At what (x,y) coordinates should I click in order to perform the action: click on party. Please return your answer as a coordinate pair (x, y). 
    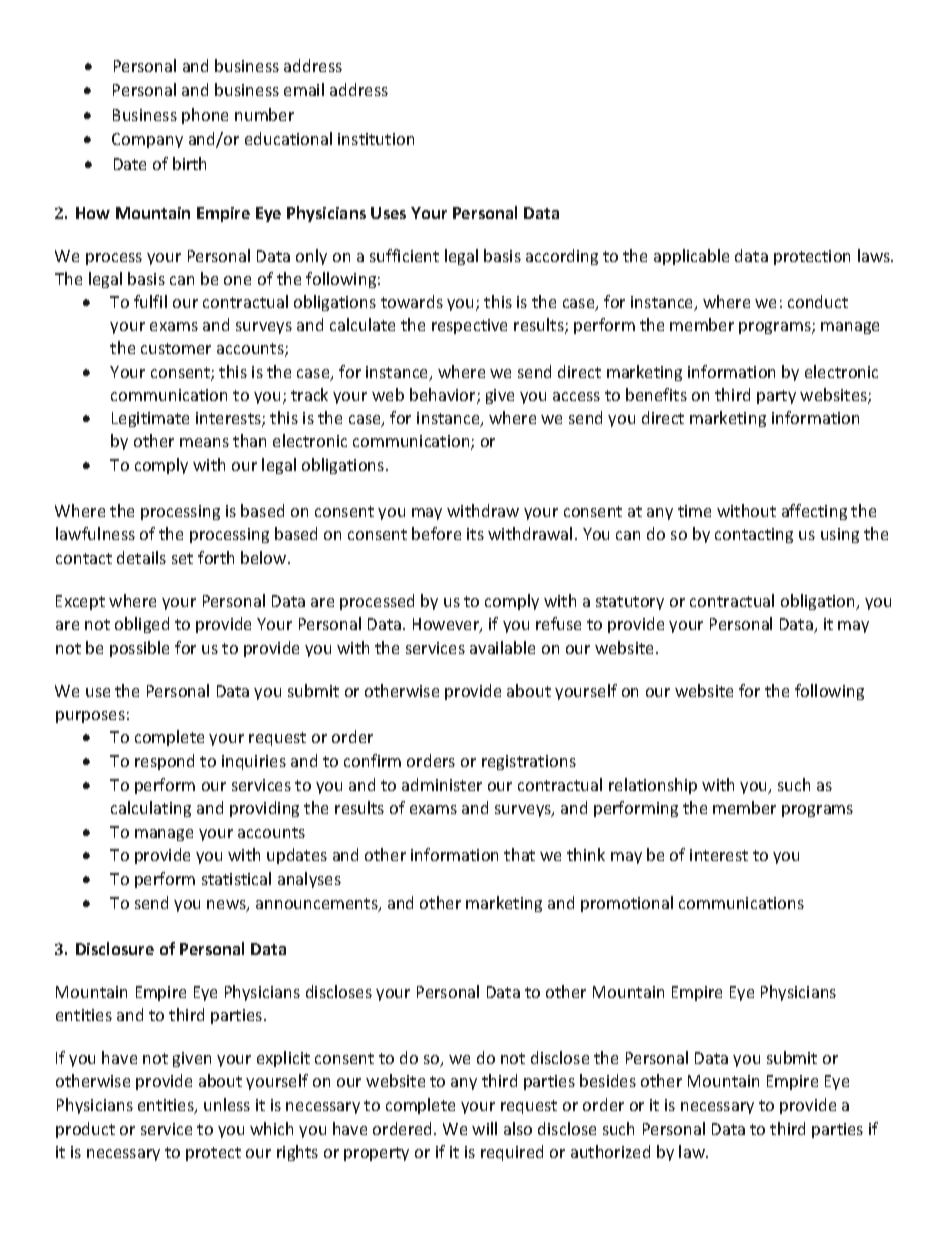
    Looking at the image, I should click on (776, 397).
